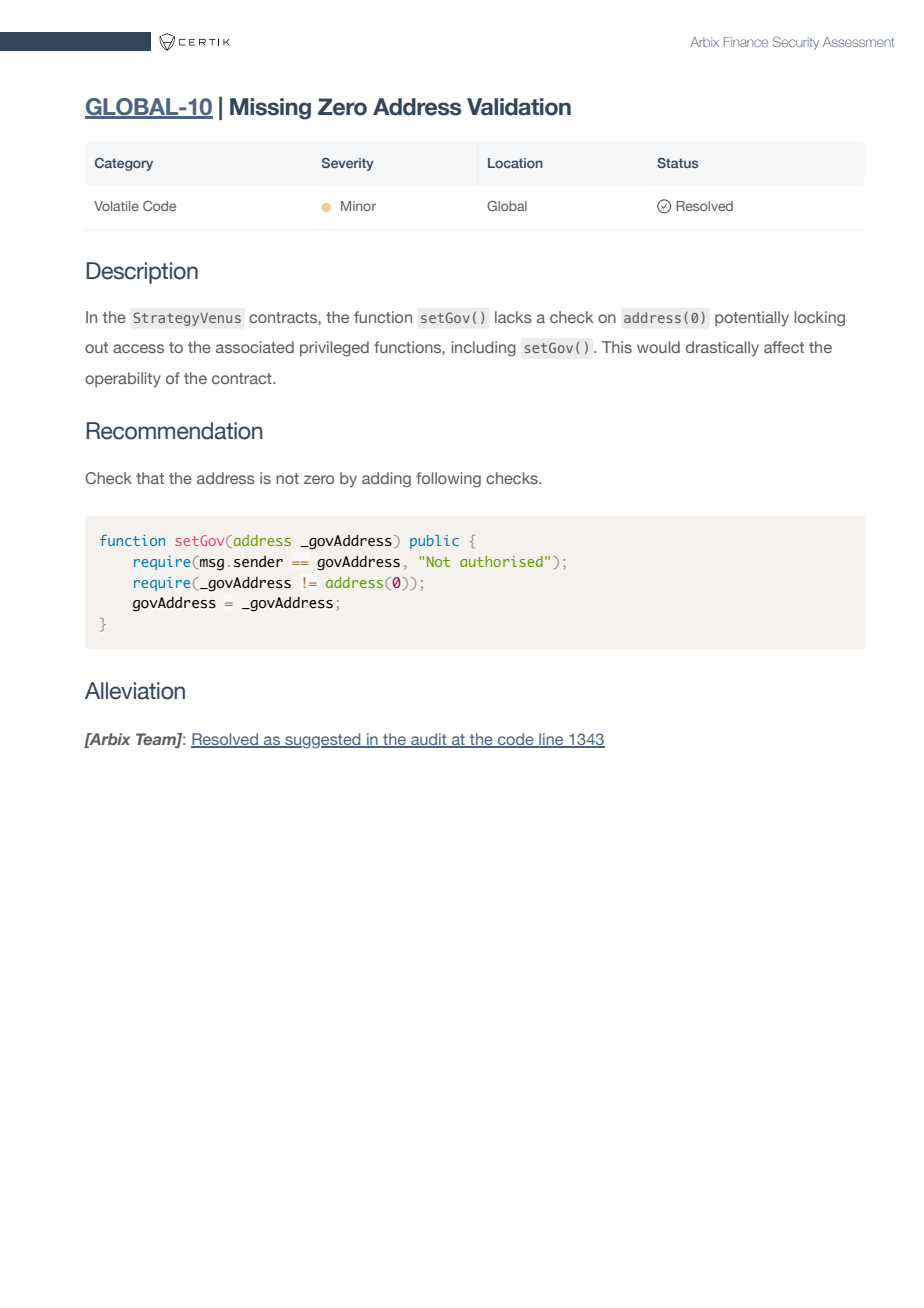  Describe the element at coordinates (746, 42) in the screenshot. I see `Finance` at that location.
